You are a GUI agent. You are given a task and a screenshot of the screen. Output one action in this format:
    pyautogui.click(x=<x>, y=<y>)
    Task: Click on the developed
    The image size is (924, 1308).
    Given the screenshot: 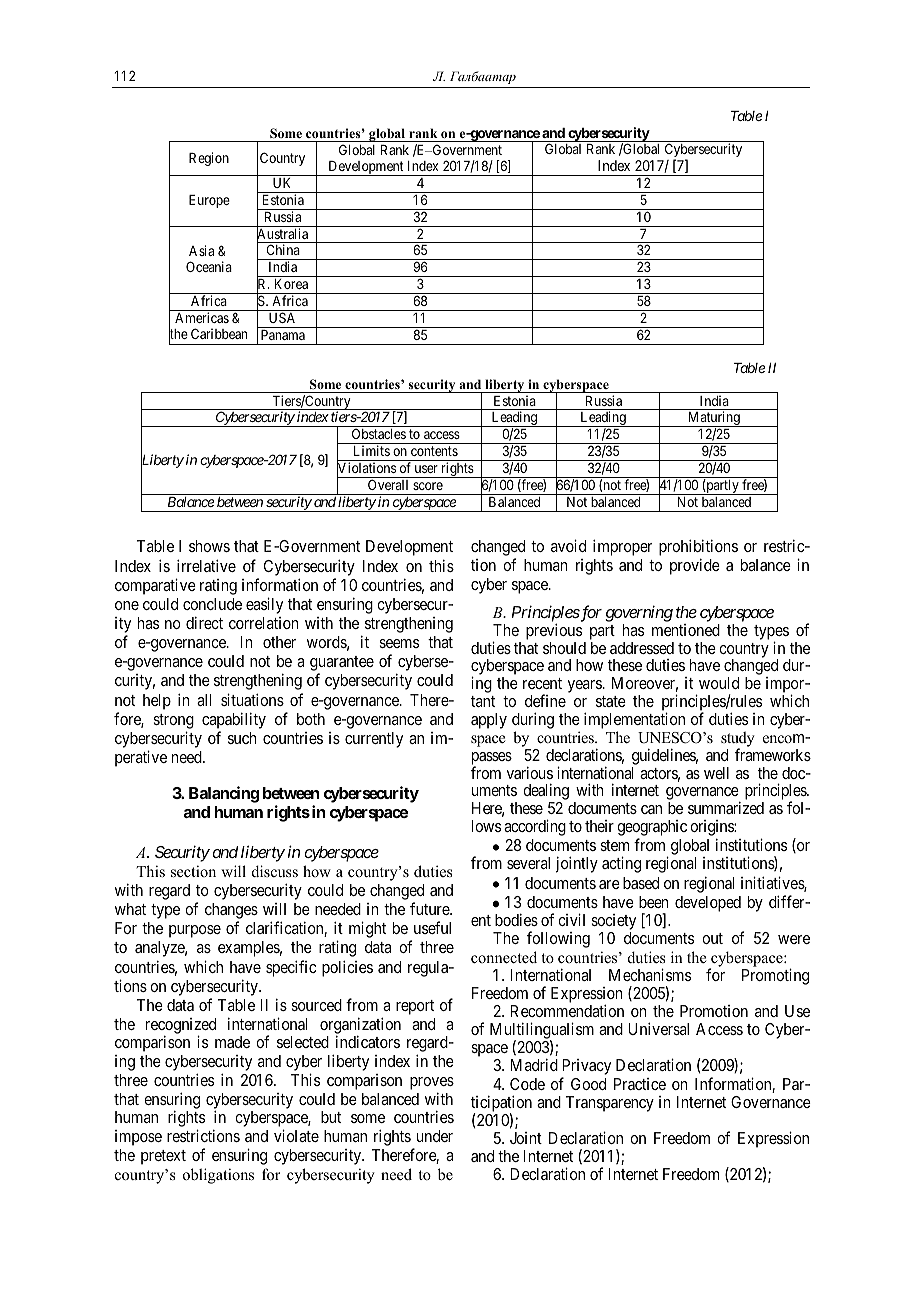 What is the action you would take?
    pyautogui.click(x=708, y=904)
